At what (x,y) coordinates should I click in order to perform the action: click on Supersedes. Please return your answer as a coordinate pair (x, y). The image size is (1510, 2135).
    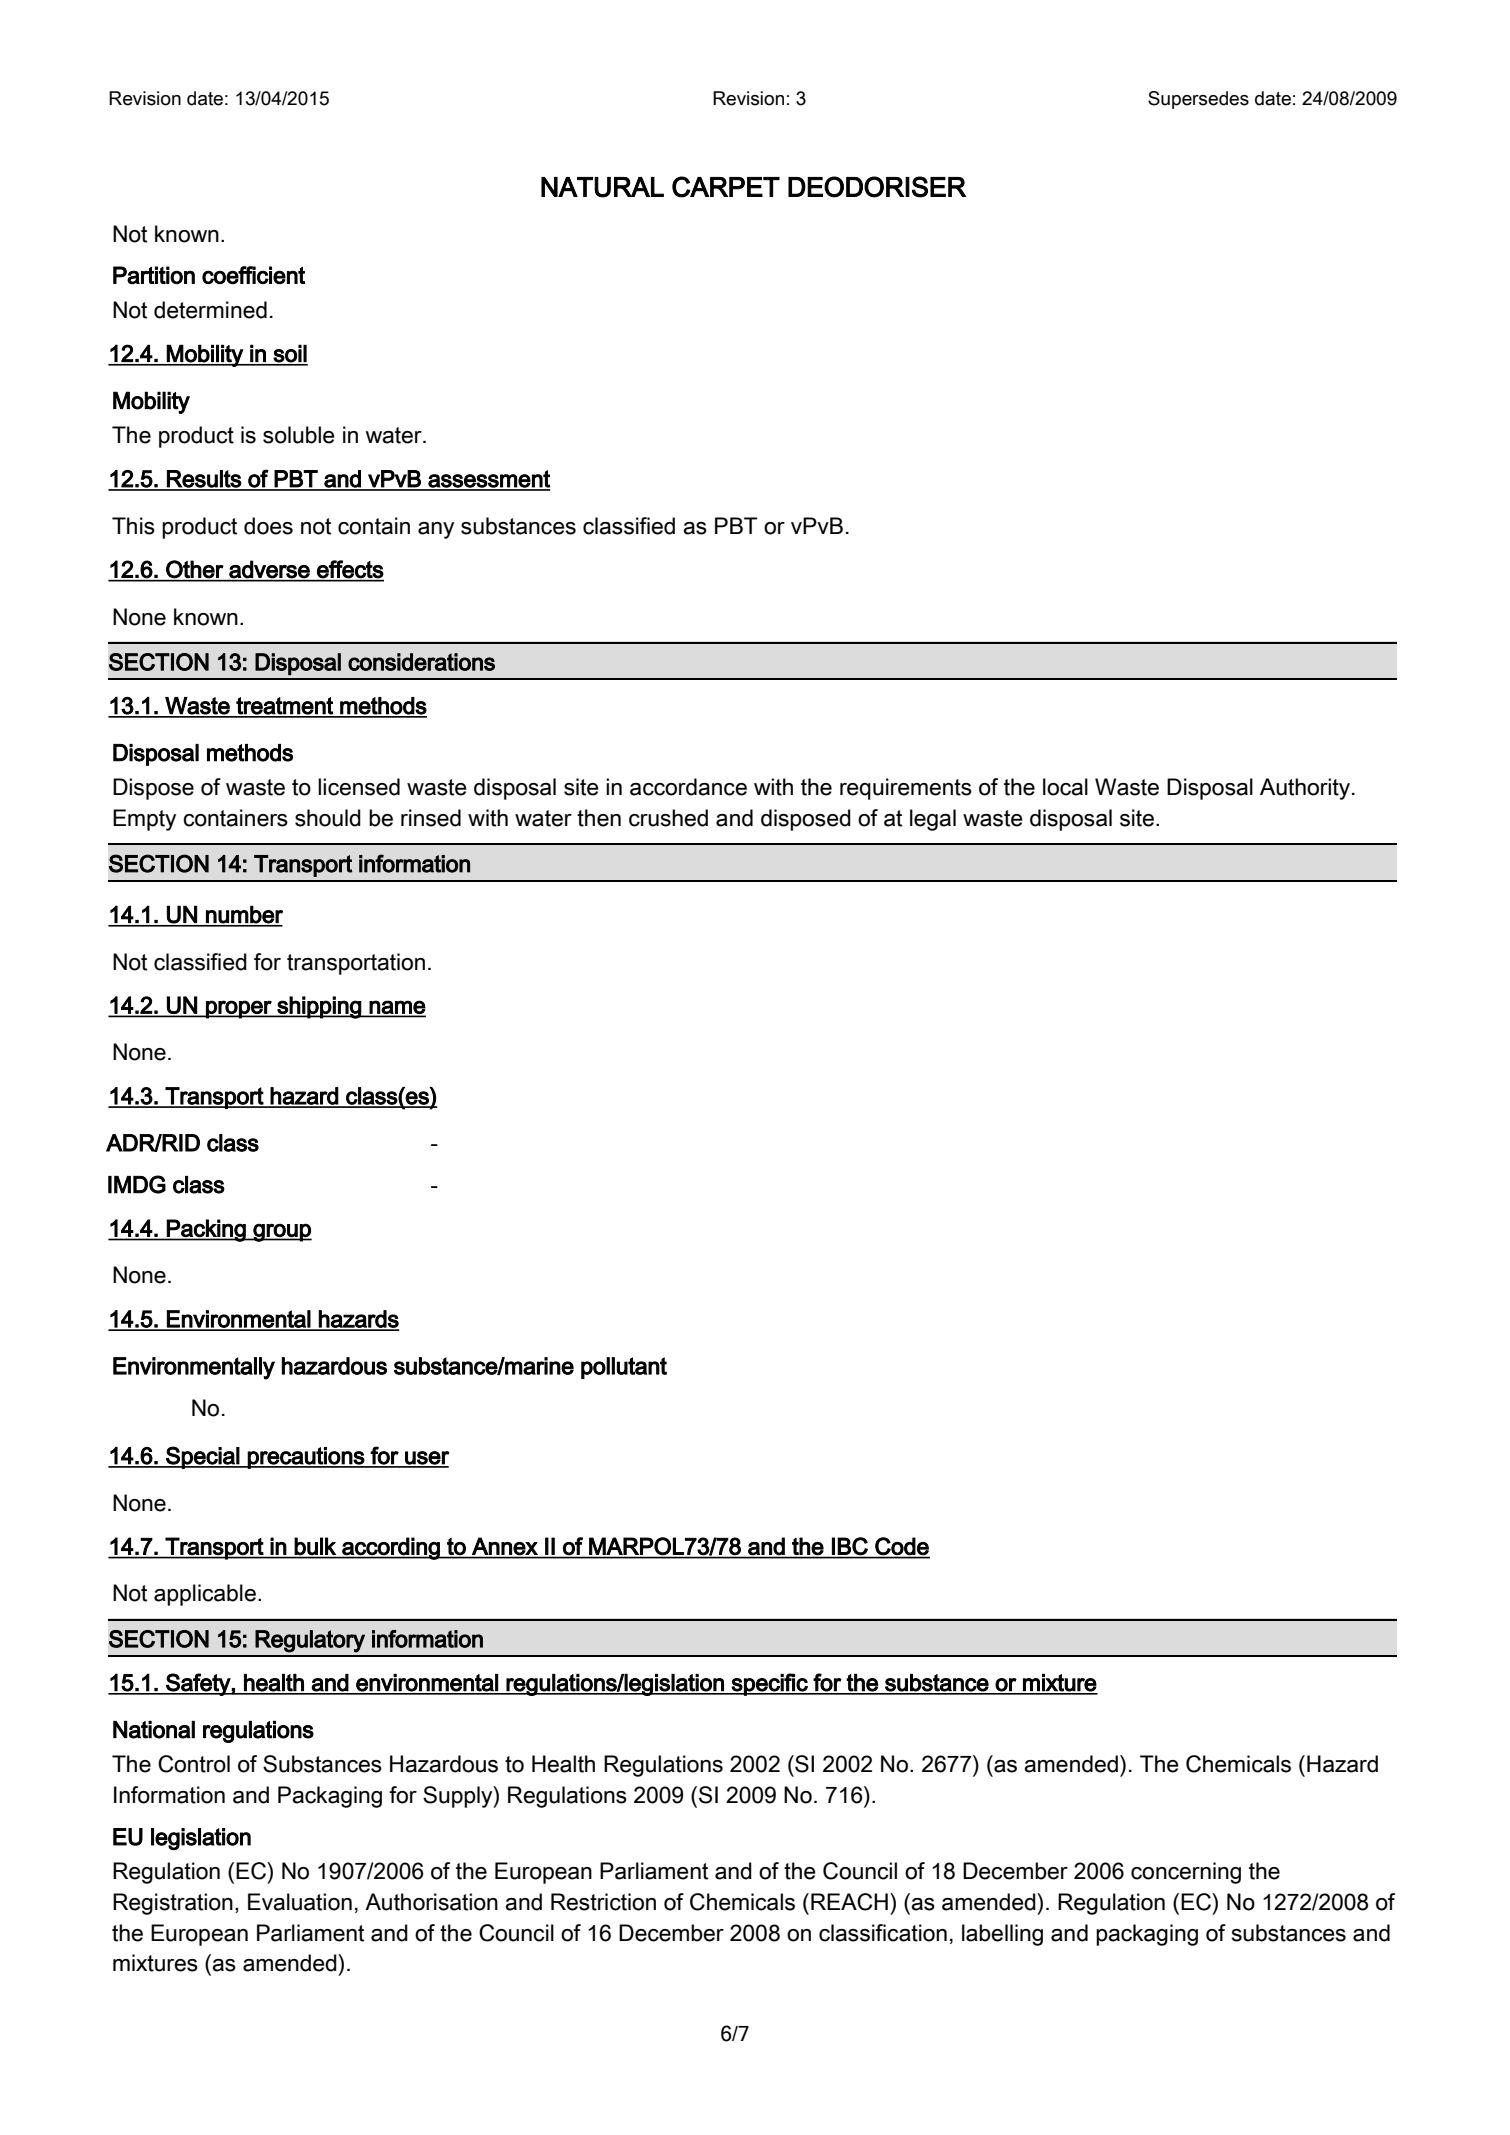
    Looking at the image, I should click on (1198, 100).
